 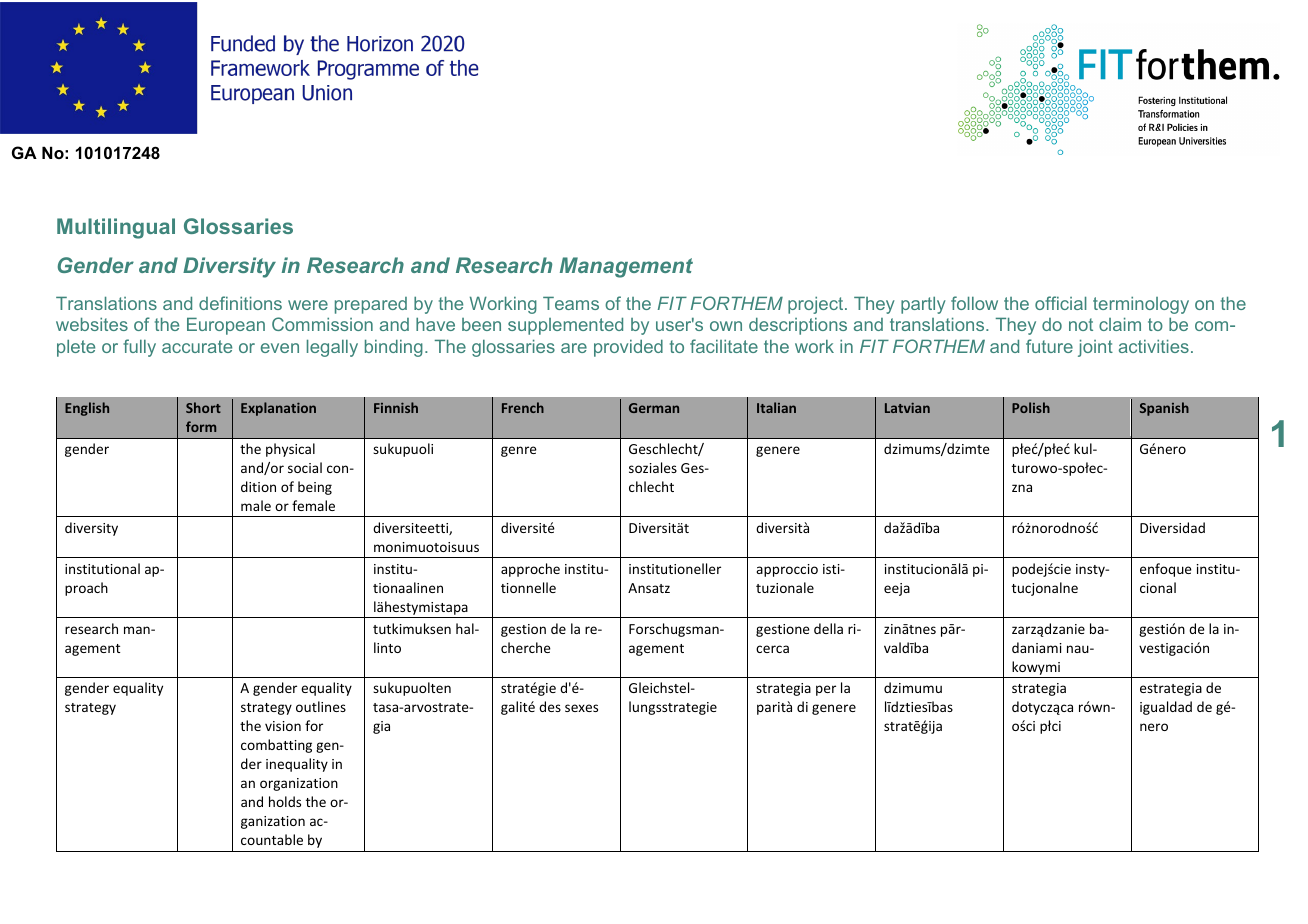 I want to click on vision, so click(x=283, y=726).
